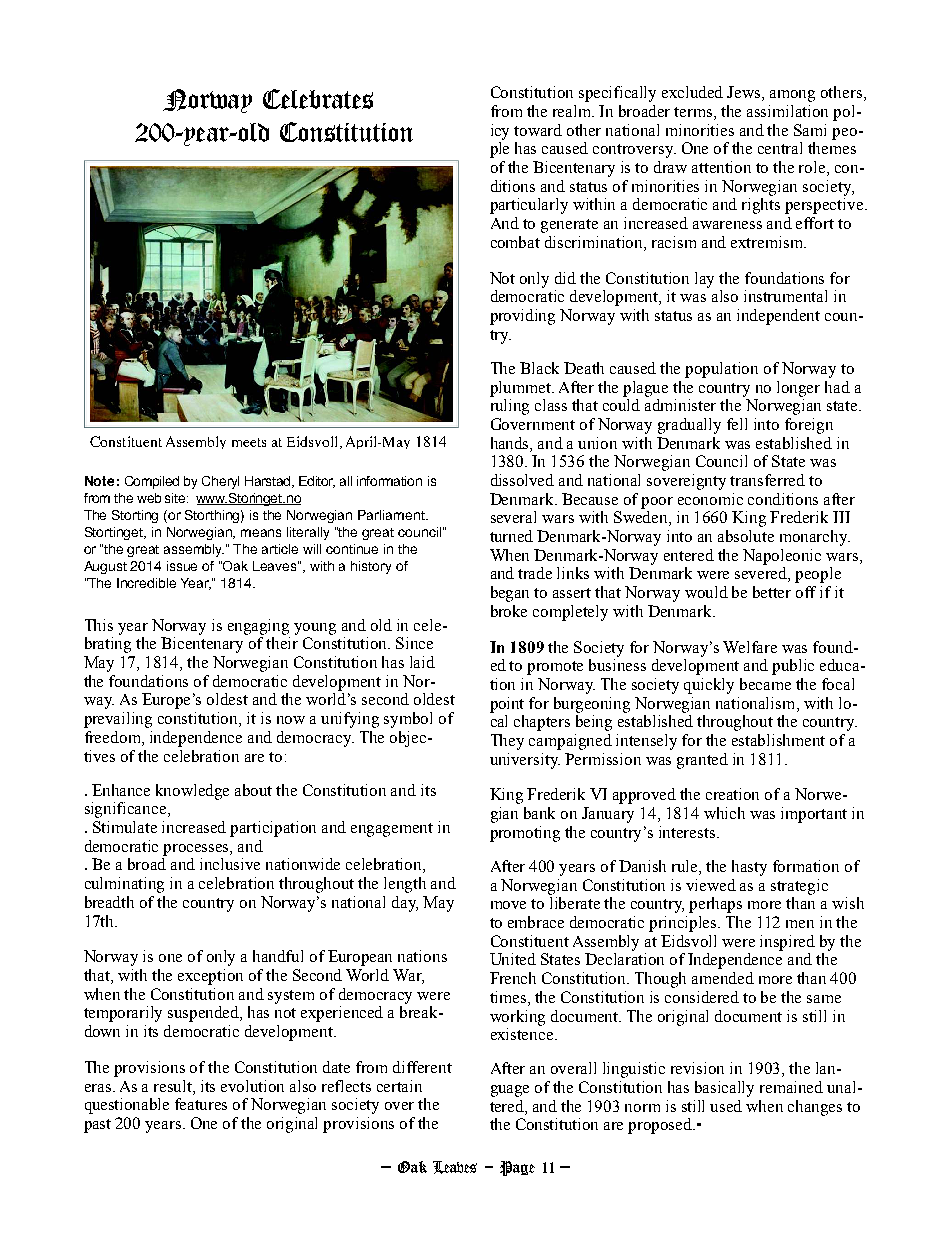 The image size is (952, 1233). What do you see at coordinates (220, 482) in the document?
I see `Cheryl` at bounding box center [220, 482].
